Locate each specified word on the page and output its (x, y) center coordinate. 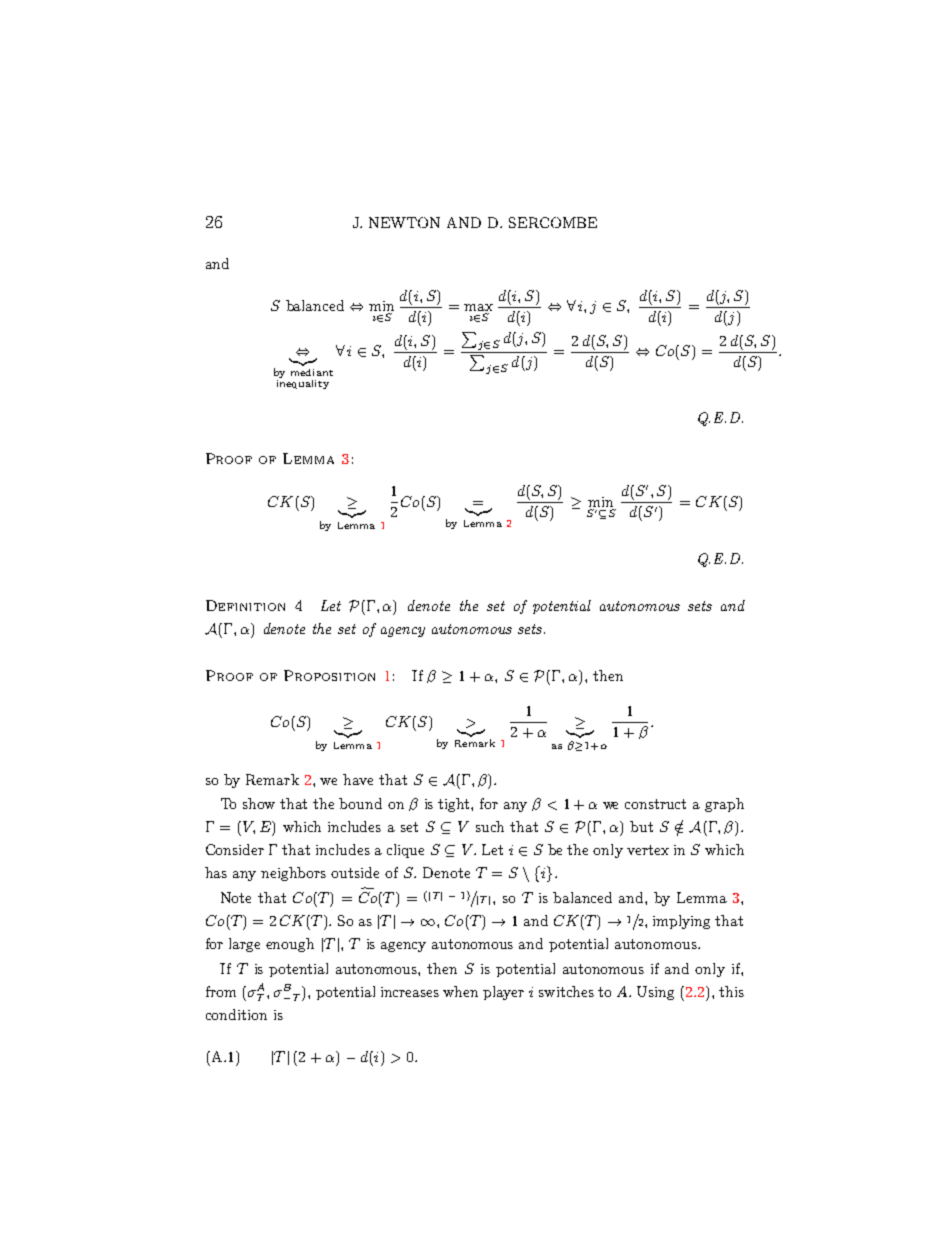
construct (655, 804)
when (460, 991)
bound (360, 803)
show (259, 803)
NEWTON (404, 222)
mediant (312, 372)
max (478, 309)
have (358, 779)
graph (724, 805)
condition (236, 1014)
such (490, 826)
